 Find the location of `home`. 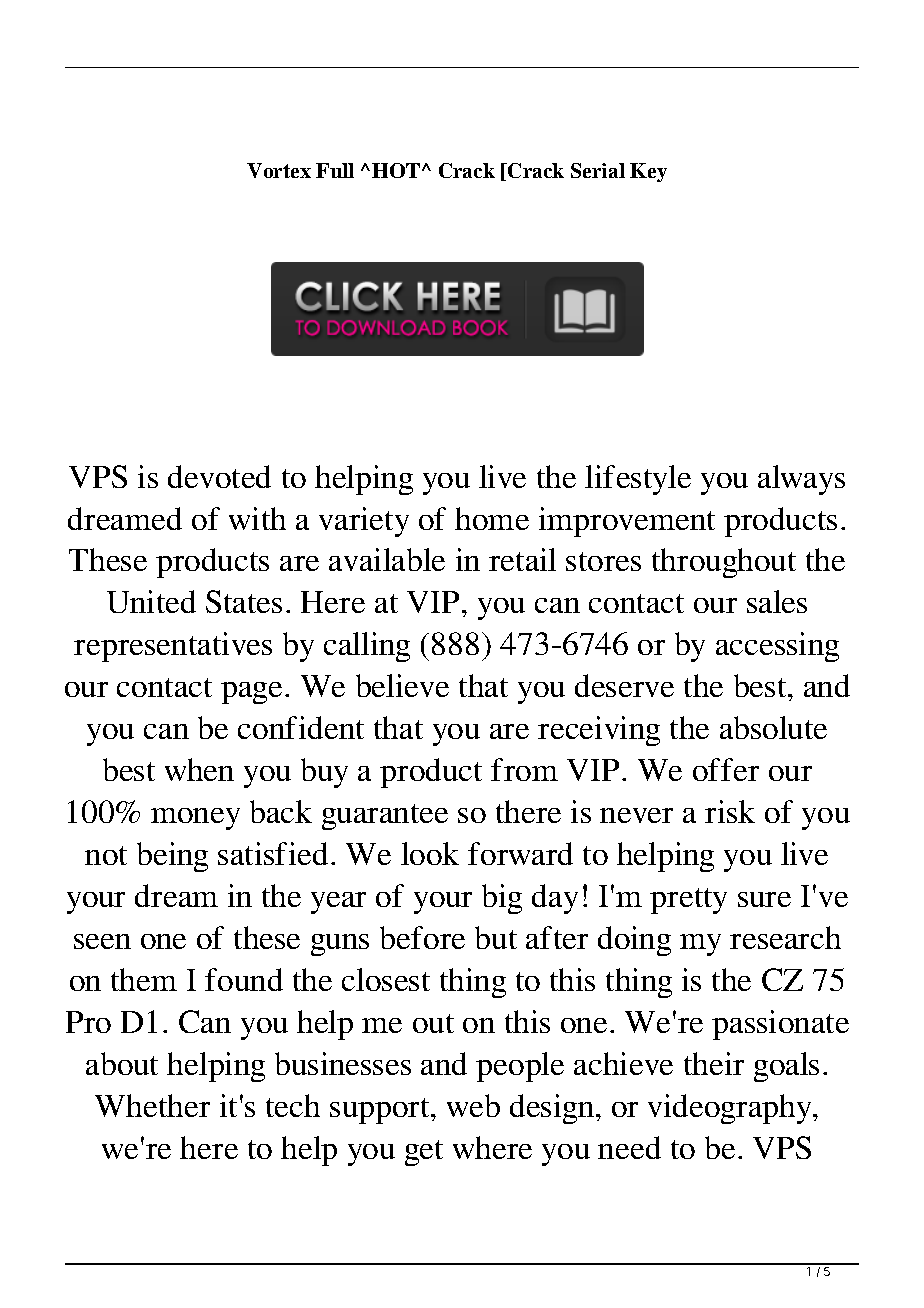

home is located at coordinates (492, 518).
